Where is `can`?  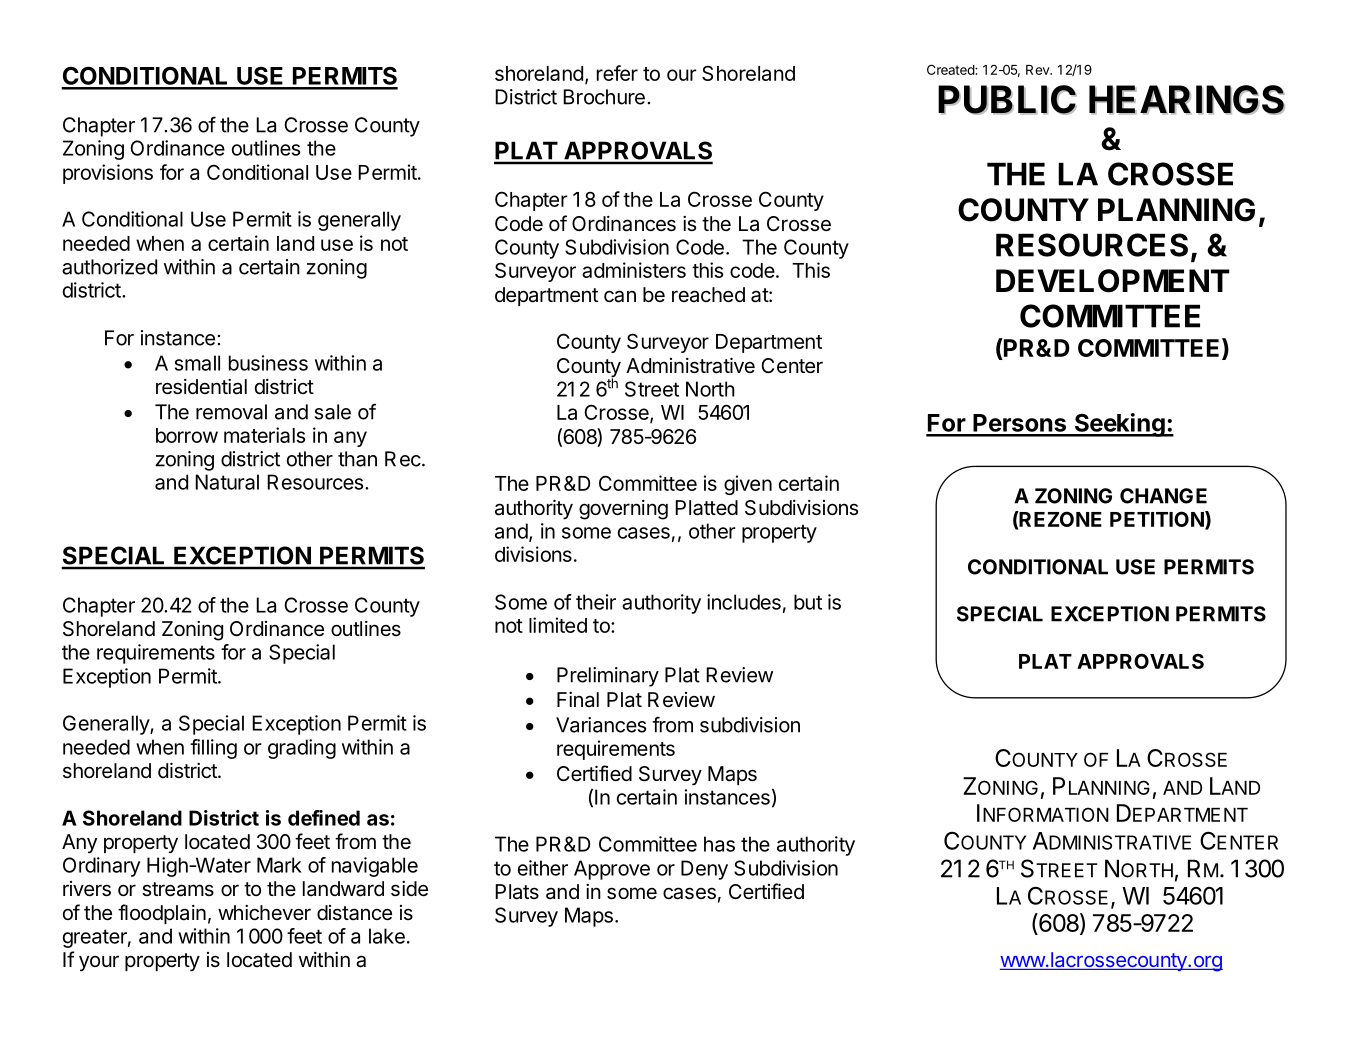 can is located at coordinates (620, 296).
